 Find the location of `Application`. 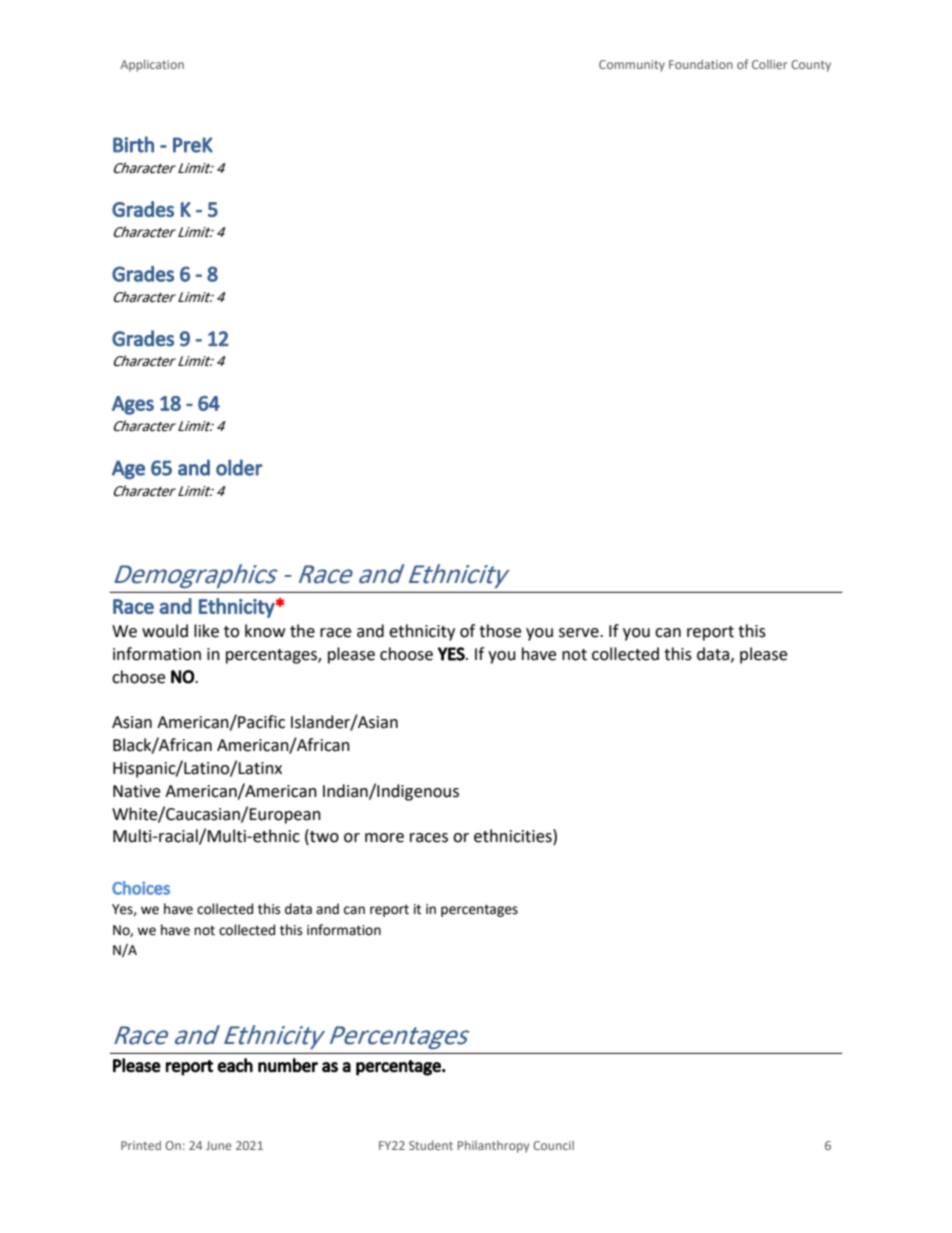

Application is located at coordinates (152, 65).
